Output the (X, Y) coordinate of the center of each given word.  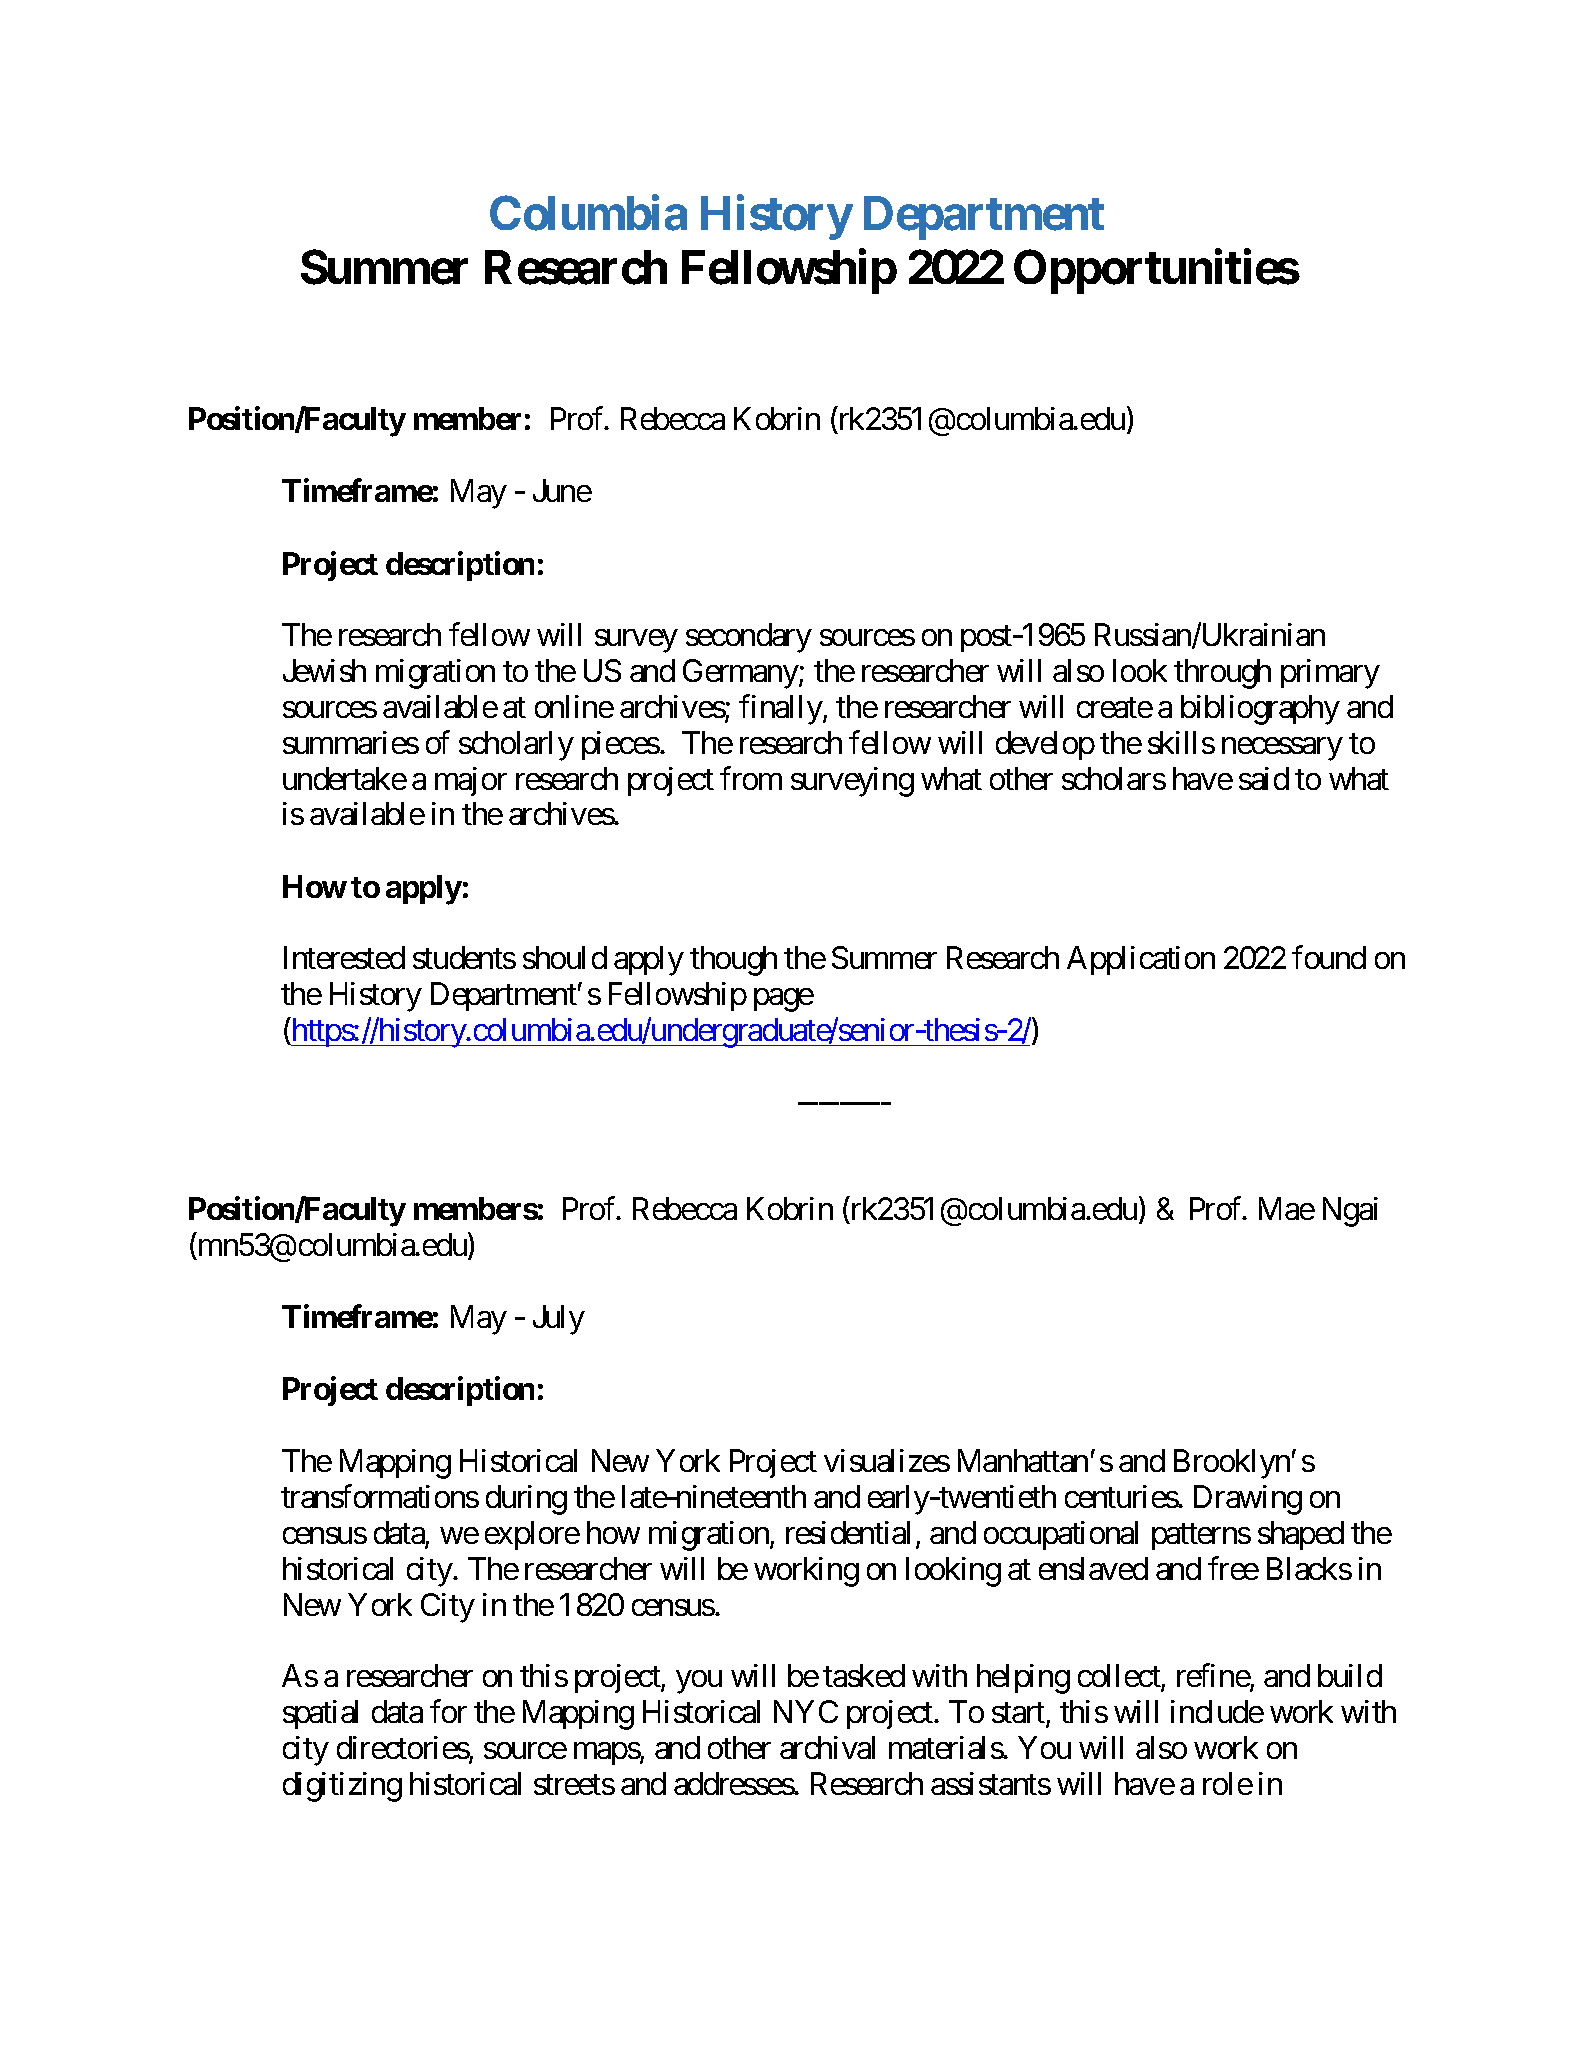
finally (781, 709)
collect (1120, 1677)
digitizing (342, 1787)
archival (827, 1747)
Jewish (324, 670)
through (1222, 674)
